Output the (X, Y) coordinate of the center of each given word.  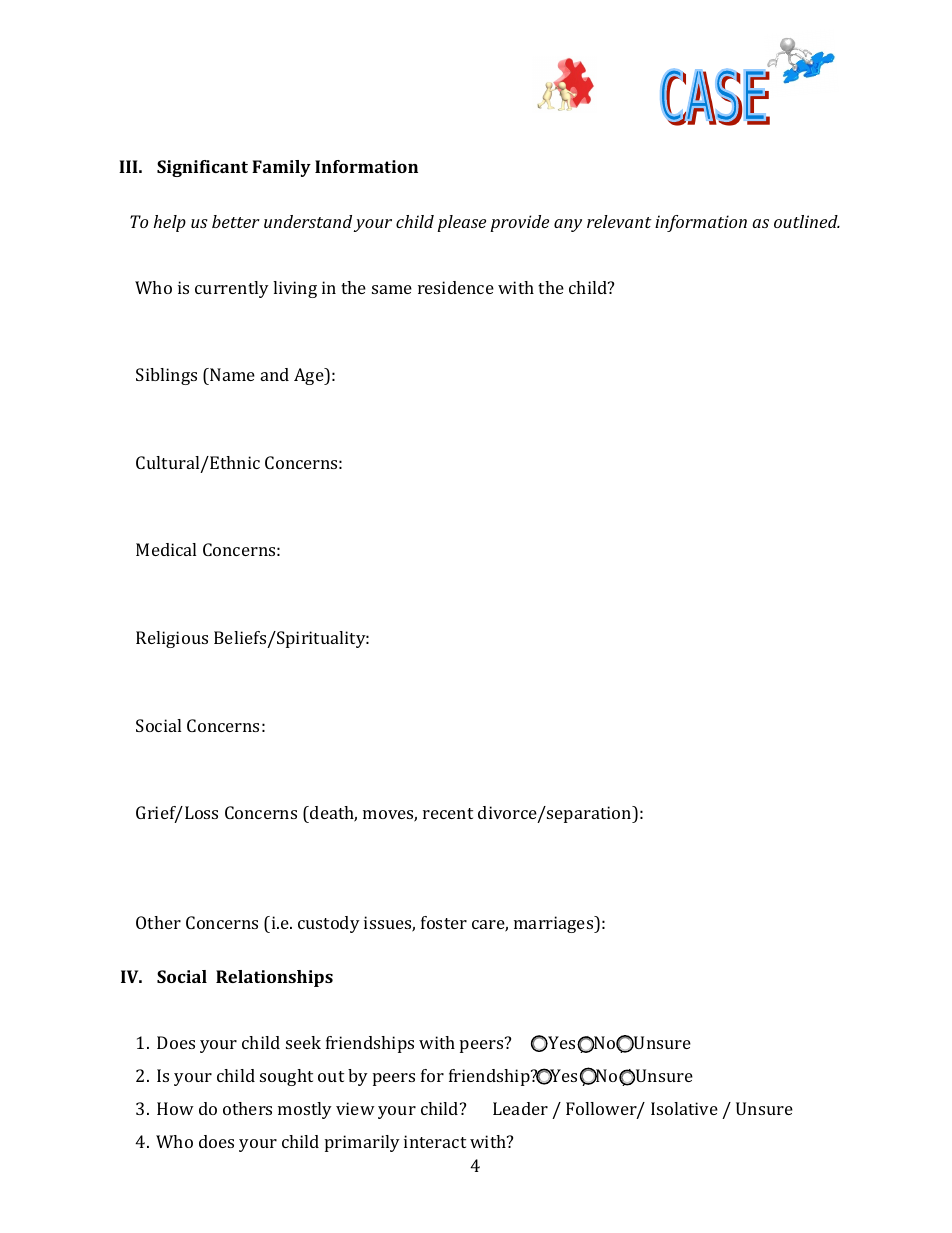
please (461, 223)
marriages (555, 924)
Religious (172, 639)
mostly (305, 1110)
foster (444, 922)
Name (231, 374)
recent (448, 813)
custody (329, 924)
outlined (807, 221)
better (236, 221)
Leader (520, 1108)
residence (456, 287)
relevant (619, 221)
